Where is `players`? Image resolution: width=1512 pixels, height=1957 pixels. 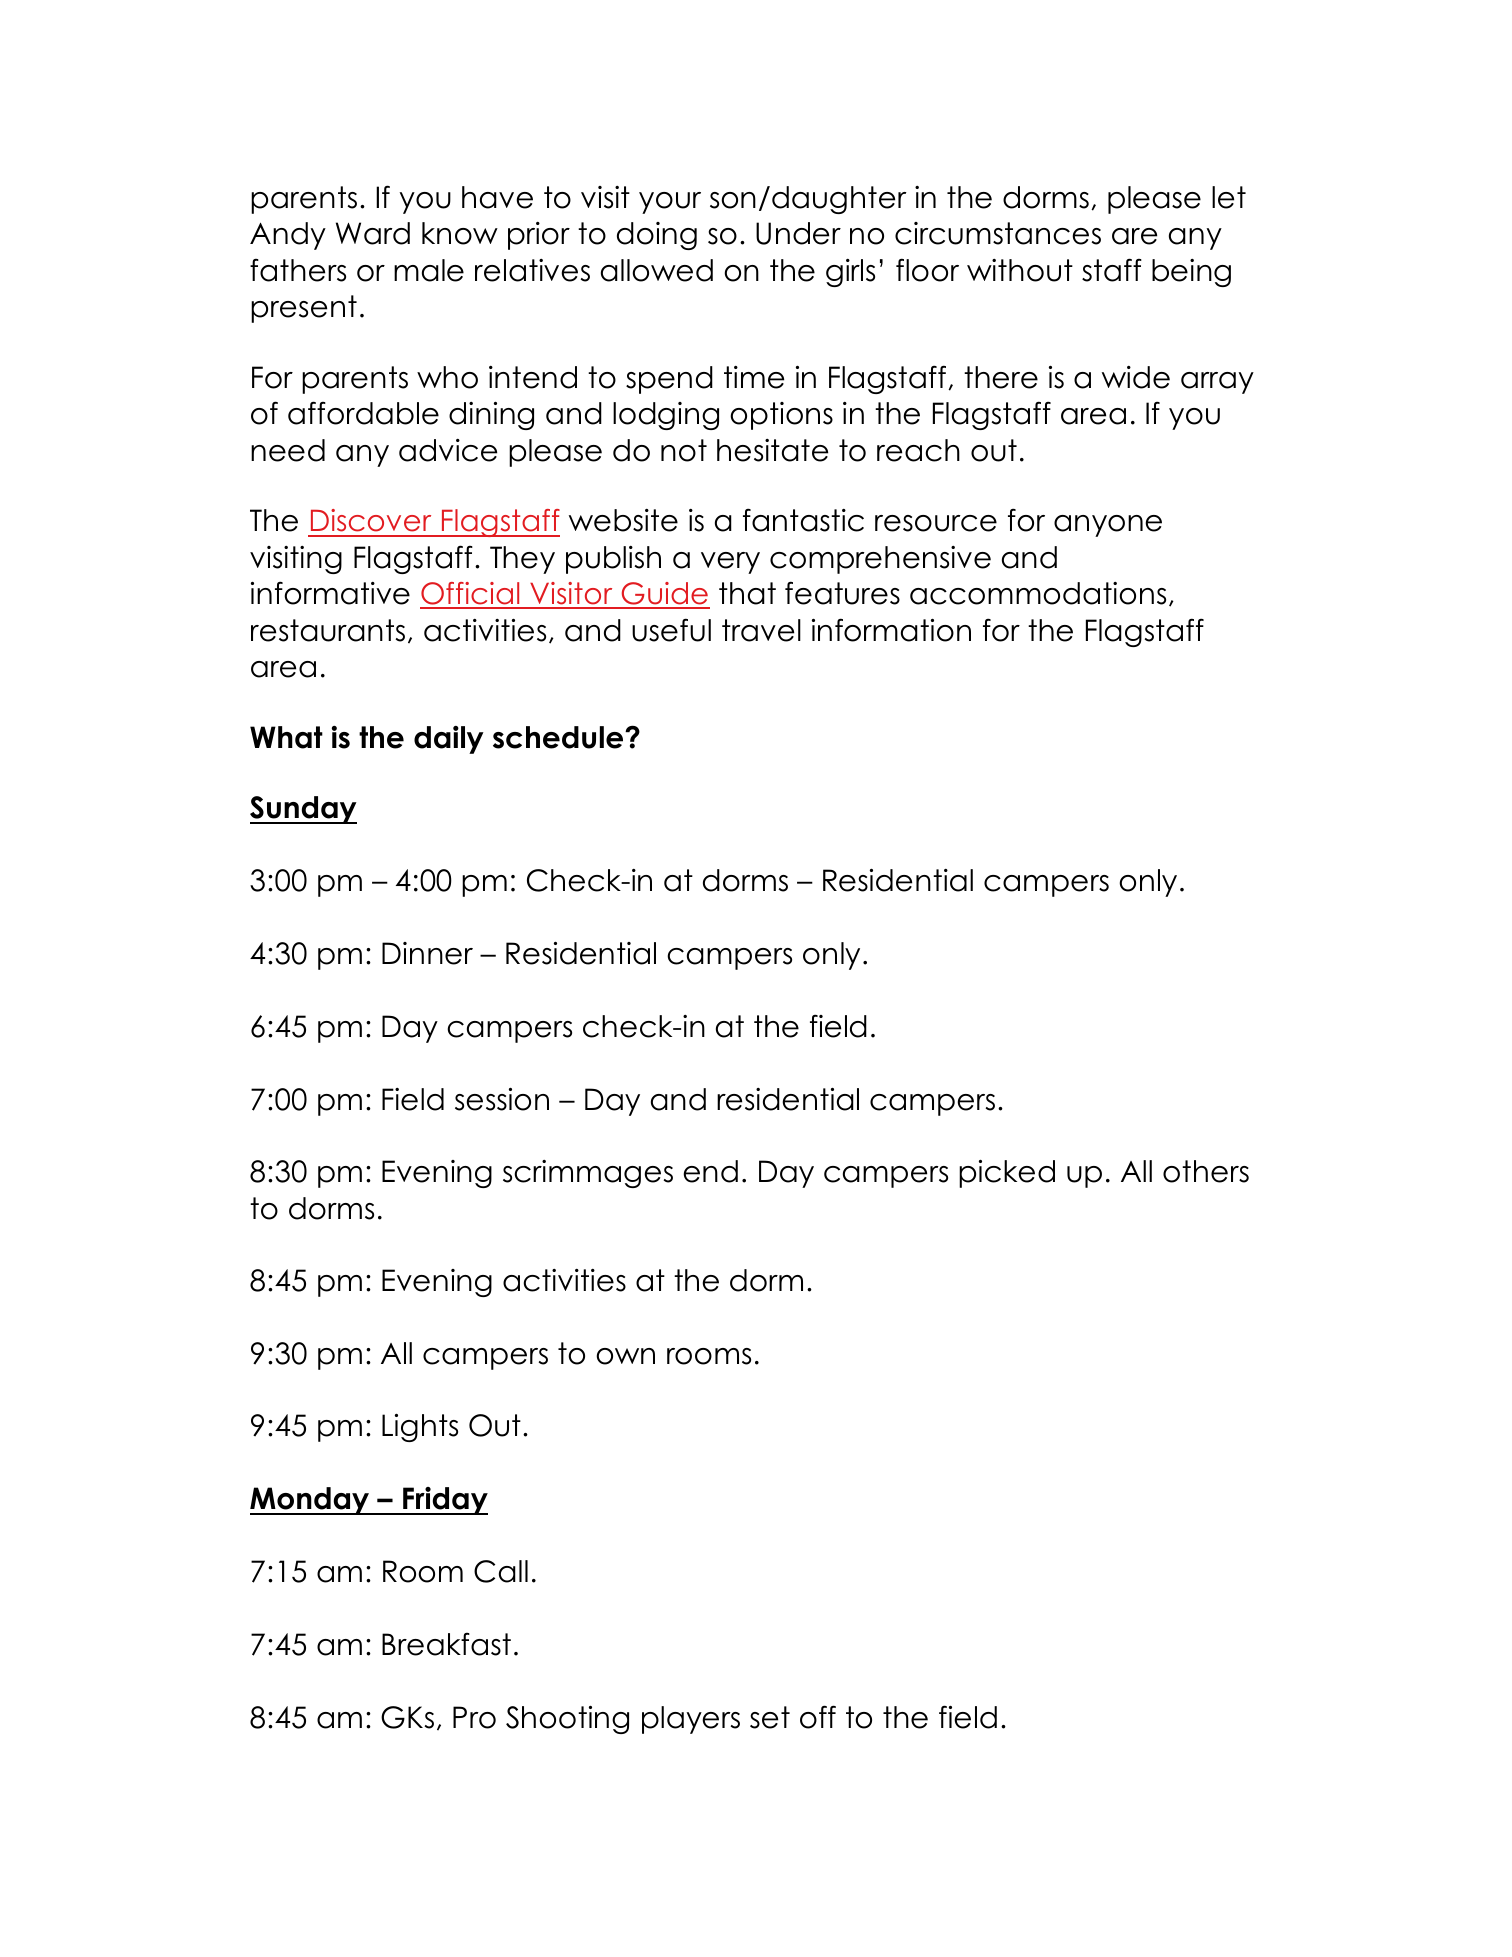 players is located at coordinates (691, 1720).
